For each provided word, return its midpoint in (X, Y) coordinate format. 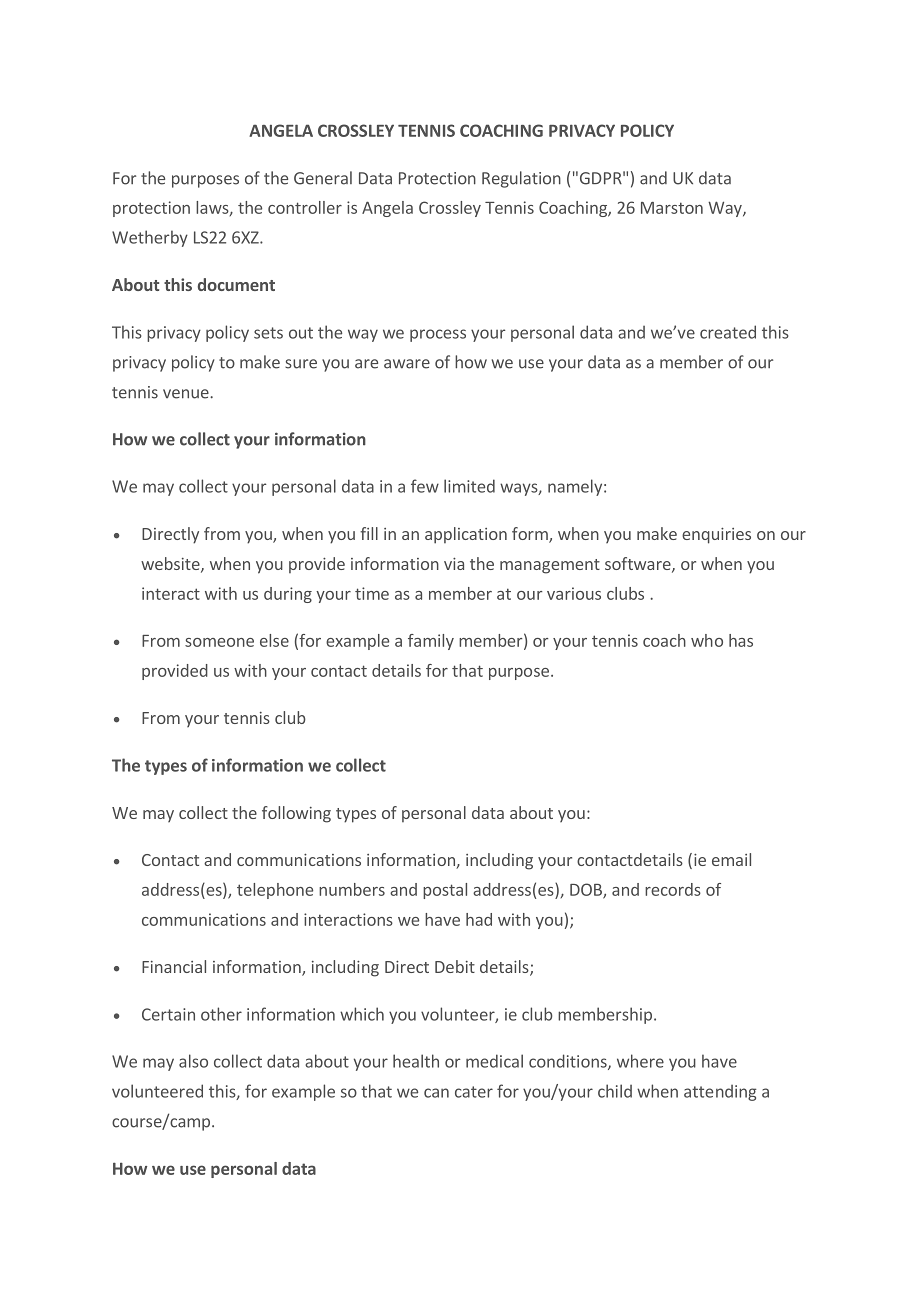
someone (219, 642)
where (640, 1061)
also (193, 1061)
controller (305, 207)
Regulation (521, 179)
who (707, 640)
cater (474, 1092)
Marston (672, 208)
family (431, 642)
